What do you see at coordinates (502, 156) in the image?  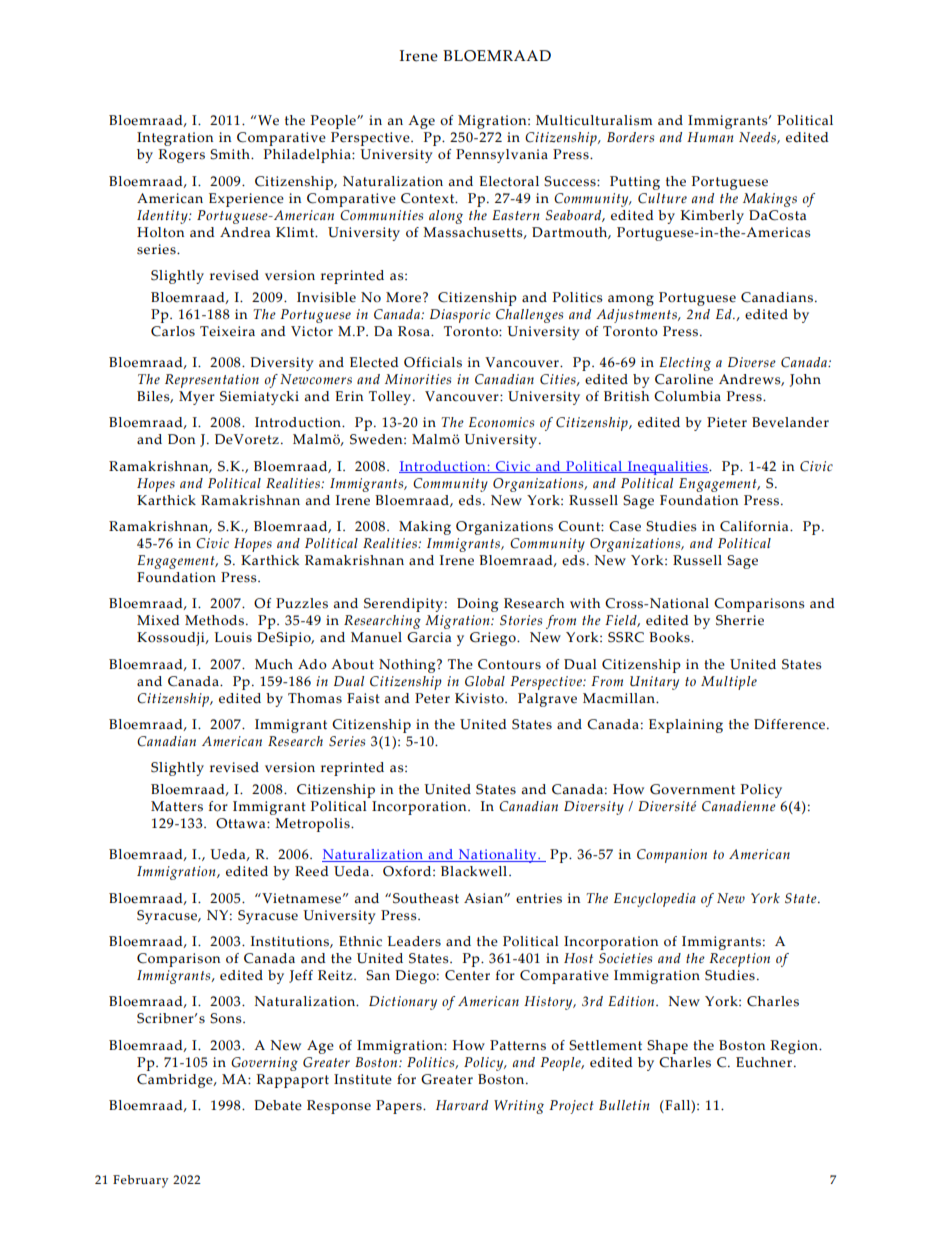 I see `Pennsylvania` at bounding box center [502, 156].
